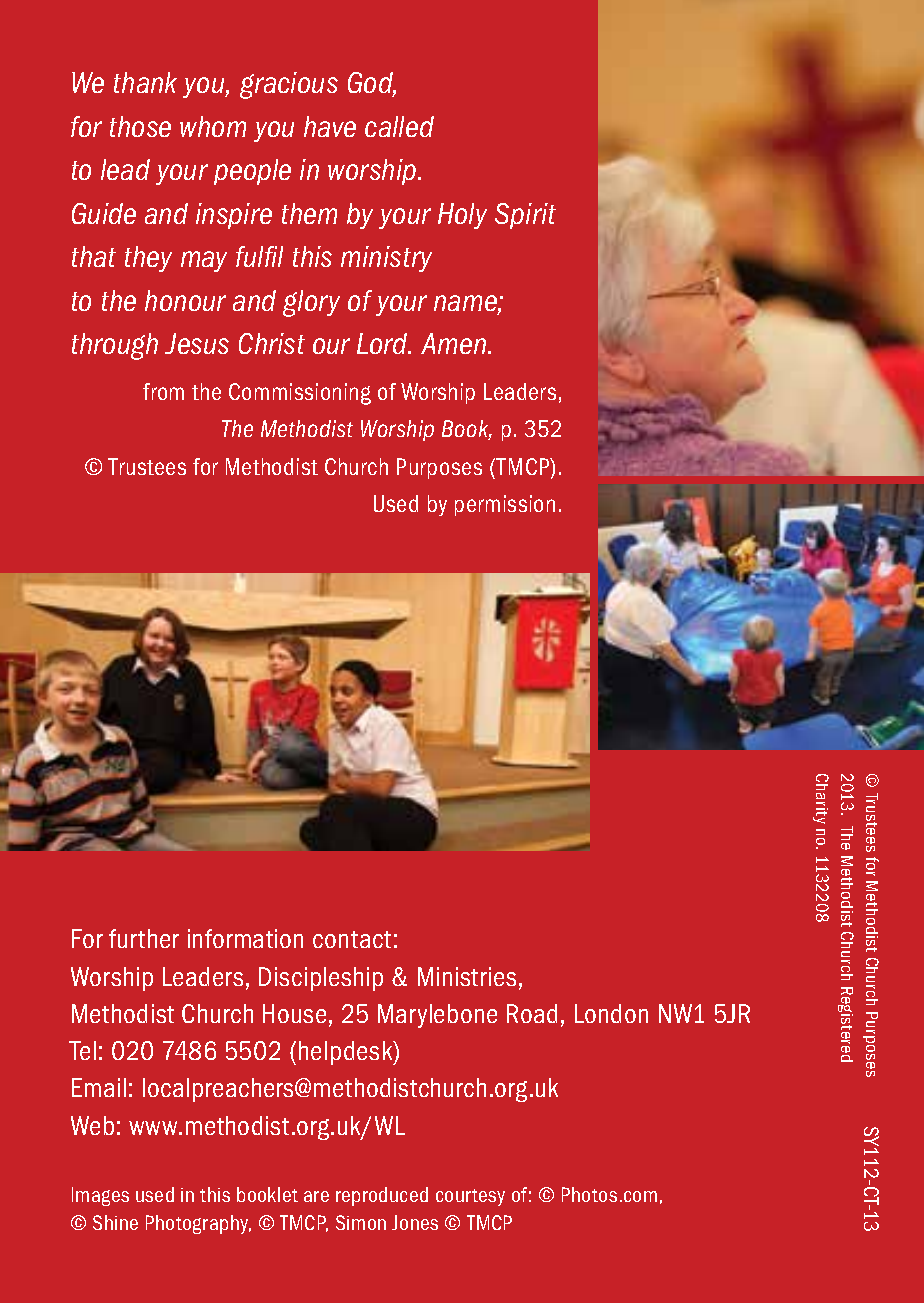 Image resolution: width=924 pixels, height=1303 pixels. I want to click on Tel, so click(82, 1050).
